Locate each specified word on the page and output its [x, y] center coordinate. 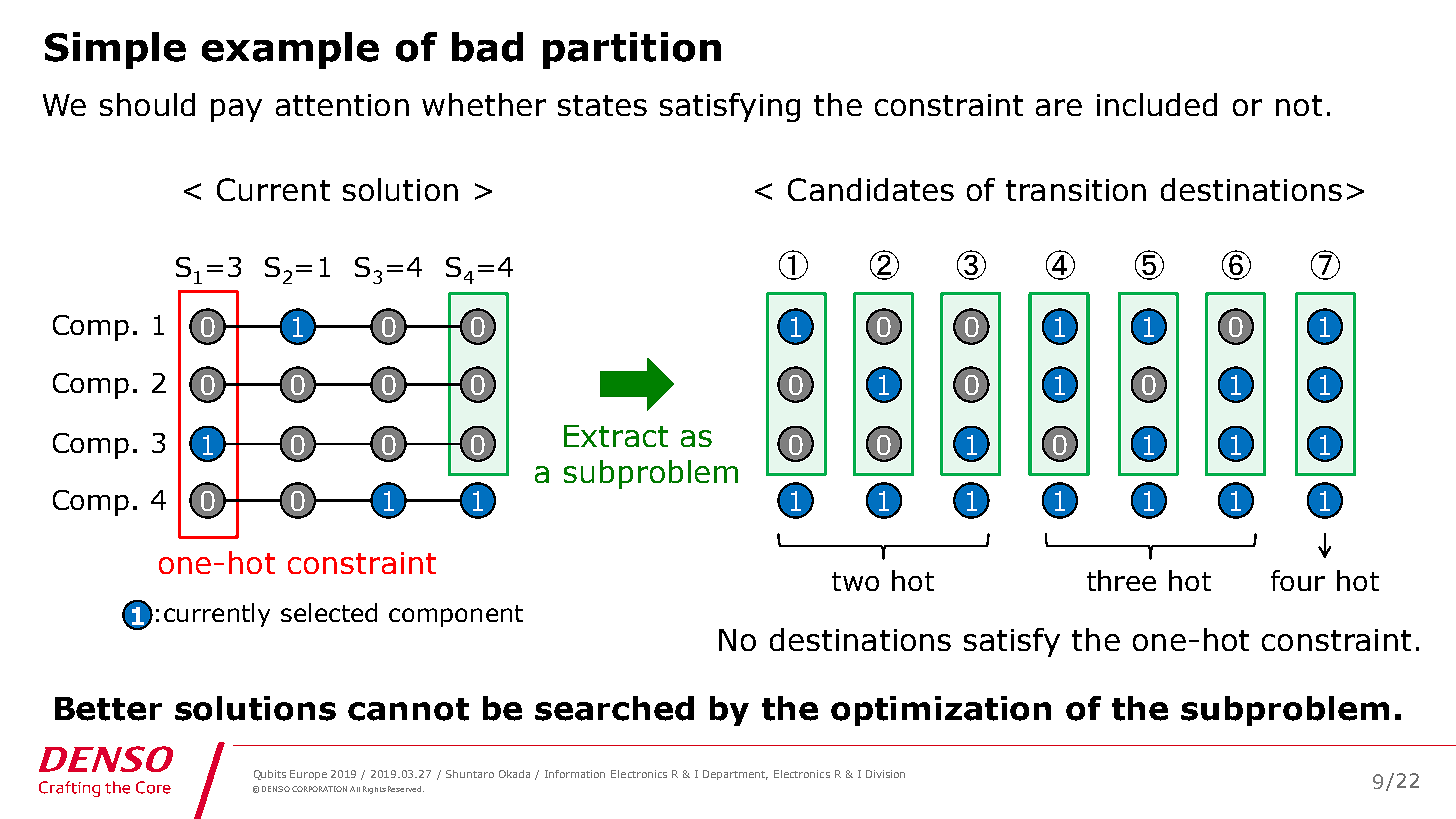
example [290, 50]
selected [329, 612]
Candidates [871, 189]
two [855, 581]
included [1157, 104]
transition [1076, 190]
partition [632, 50]
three [1121, 580]
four [1298, 580]
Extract [616, 436]
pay [236, 110]
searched [614, 708]
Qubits [270, 775]
